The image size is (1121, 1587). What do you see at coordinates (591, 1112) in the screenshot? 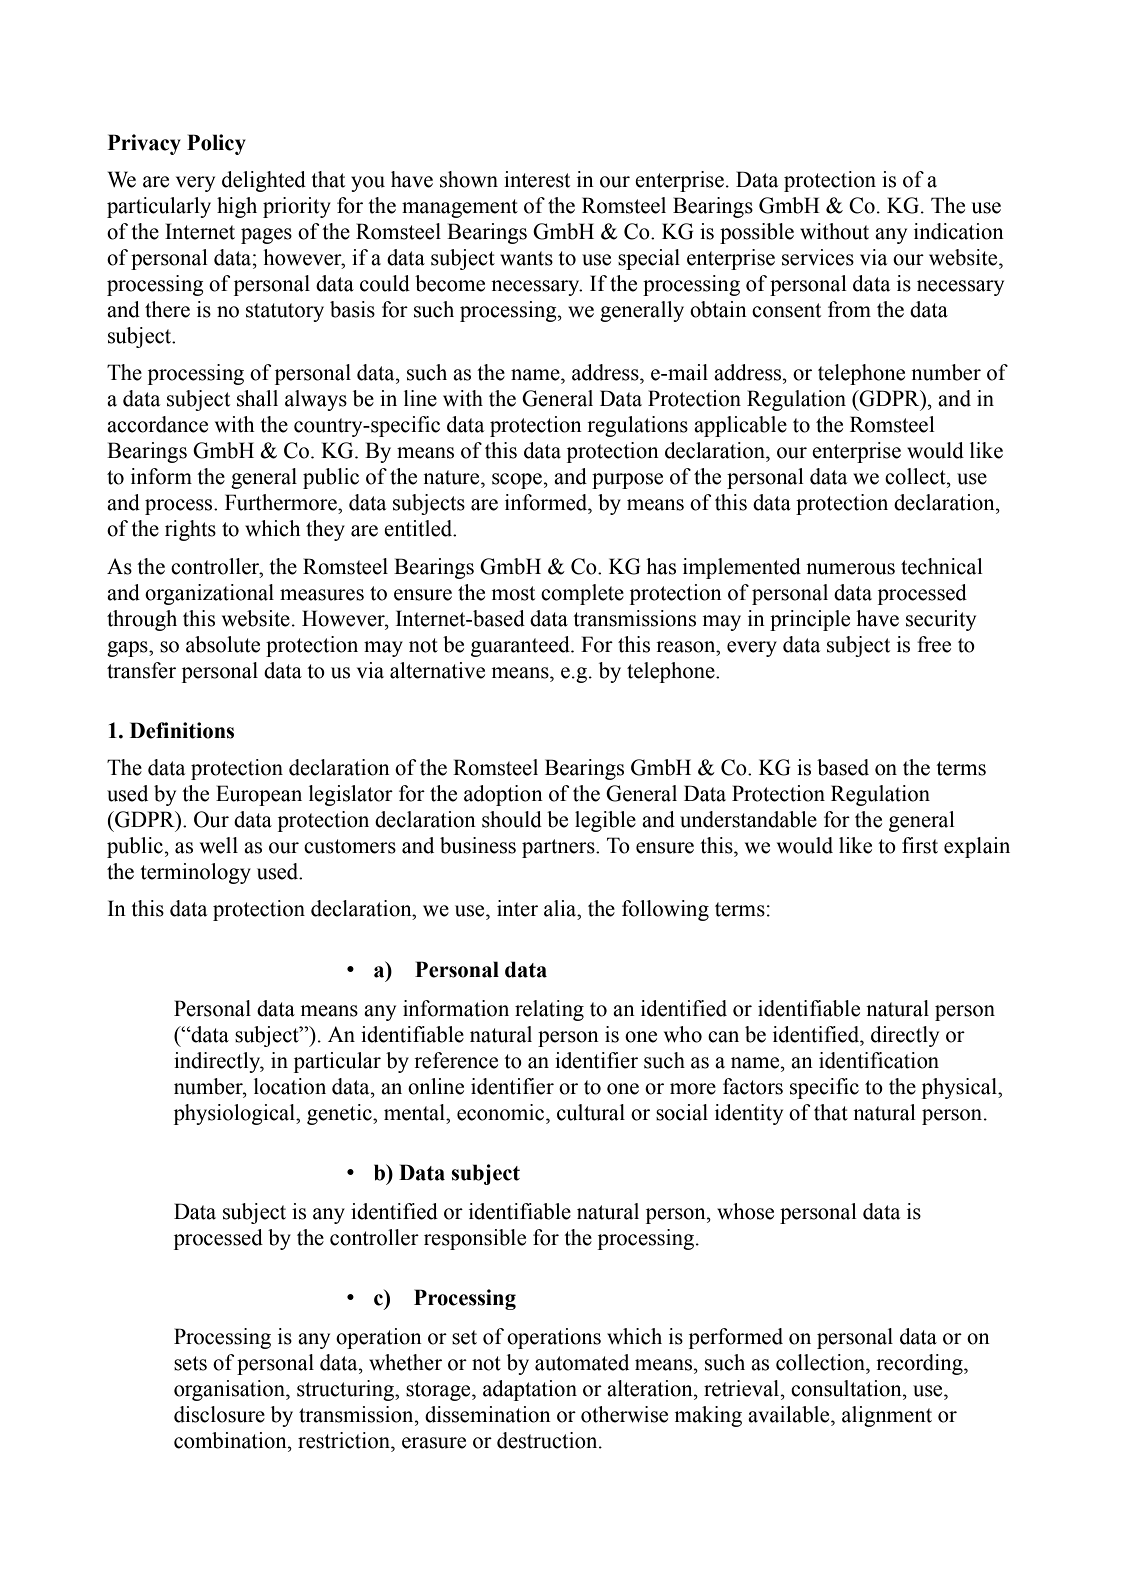
I see `cultural` at bounding box center [591, 1112].
